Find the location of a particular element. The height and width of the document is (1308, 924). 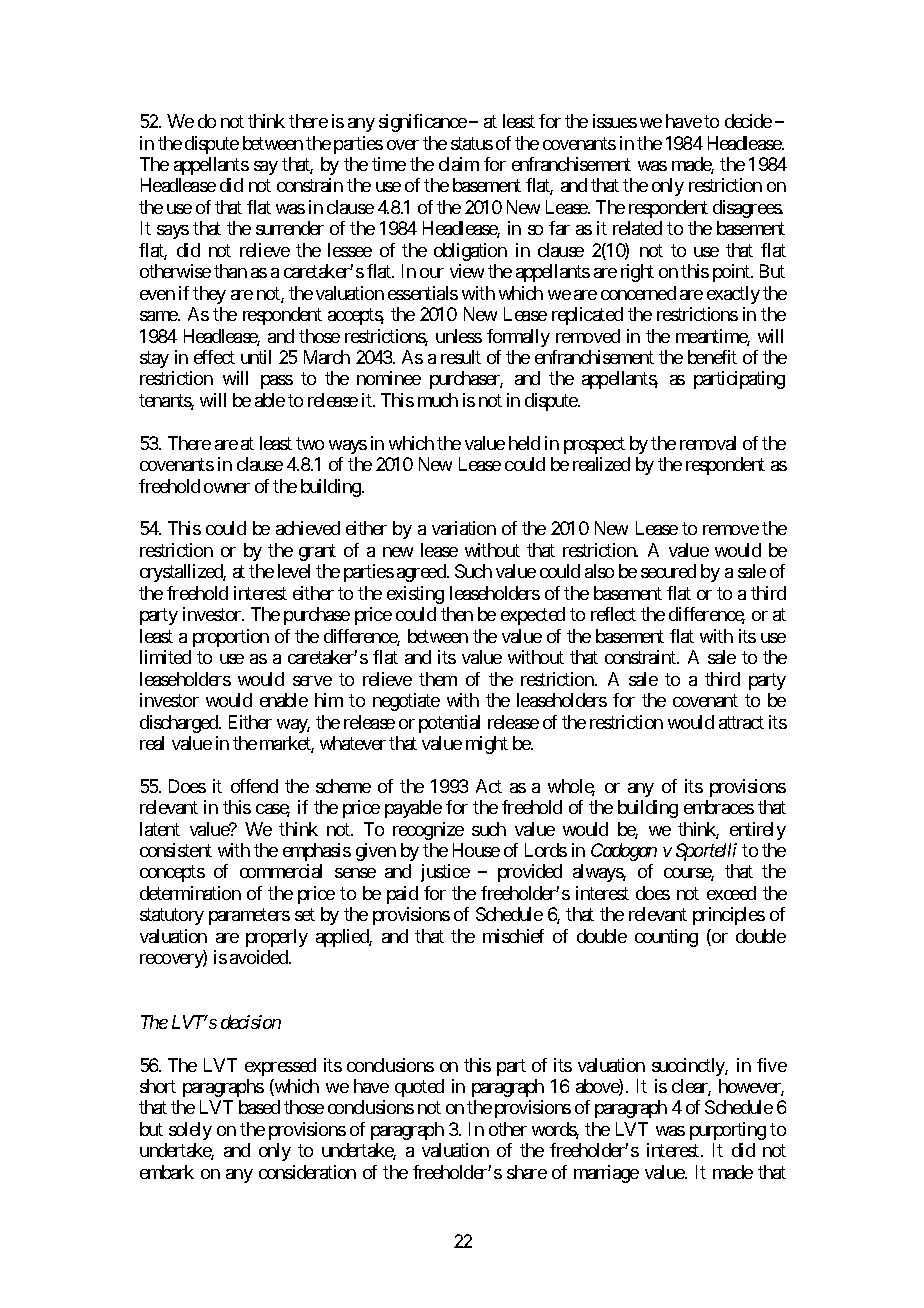

decide is located at coordinates (748, 121).
